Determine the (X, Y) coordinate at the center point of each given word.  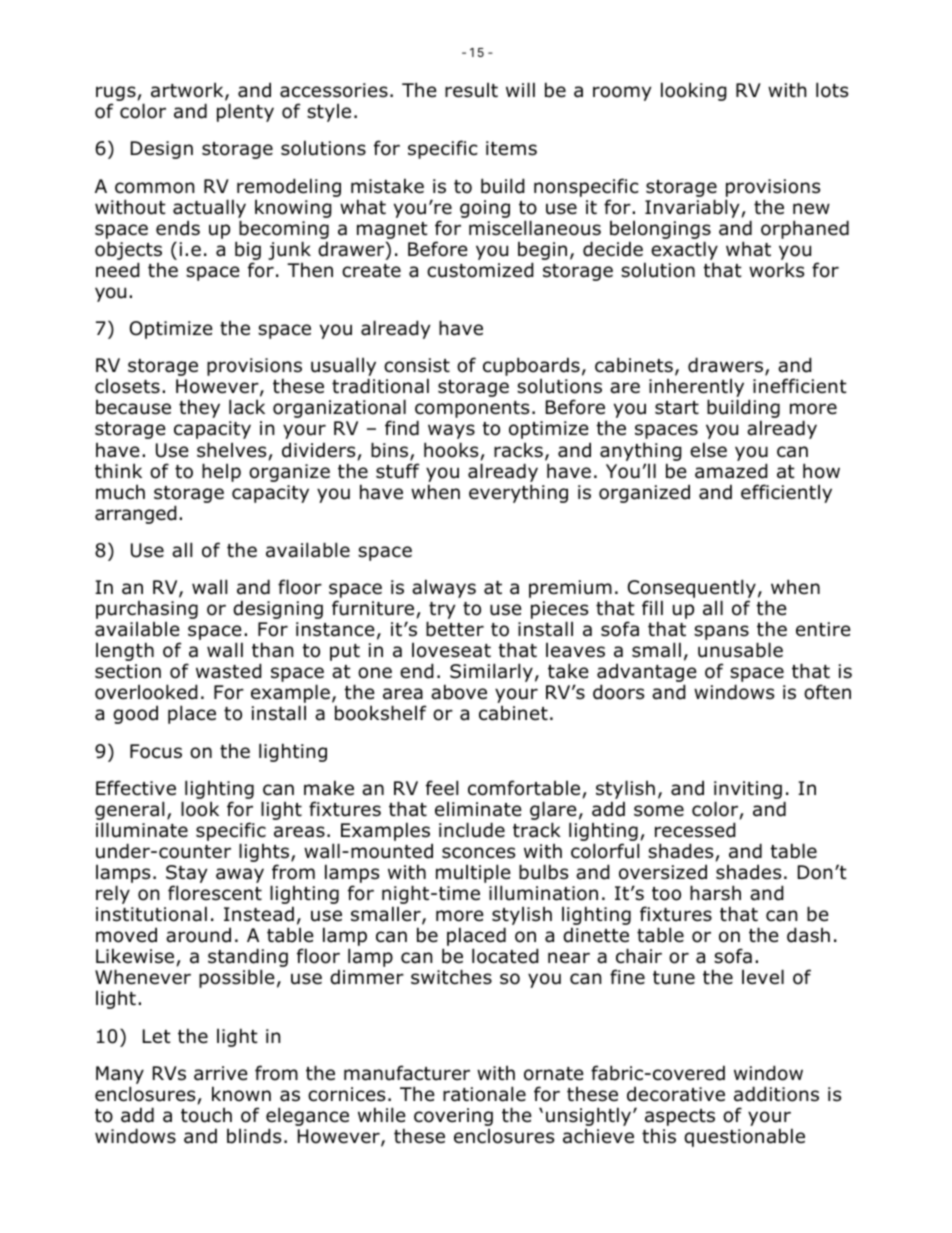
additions (776, 1094)
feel (442, 788)
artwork (188, 91)
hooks (451, 450)
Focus (156, 751)
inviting (748, 791)
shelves (231, 450)
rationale (484, 1094)
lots (832, 90)
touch (206, 1115)
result (471, 90)
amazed (731, 471)
